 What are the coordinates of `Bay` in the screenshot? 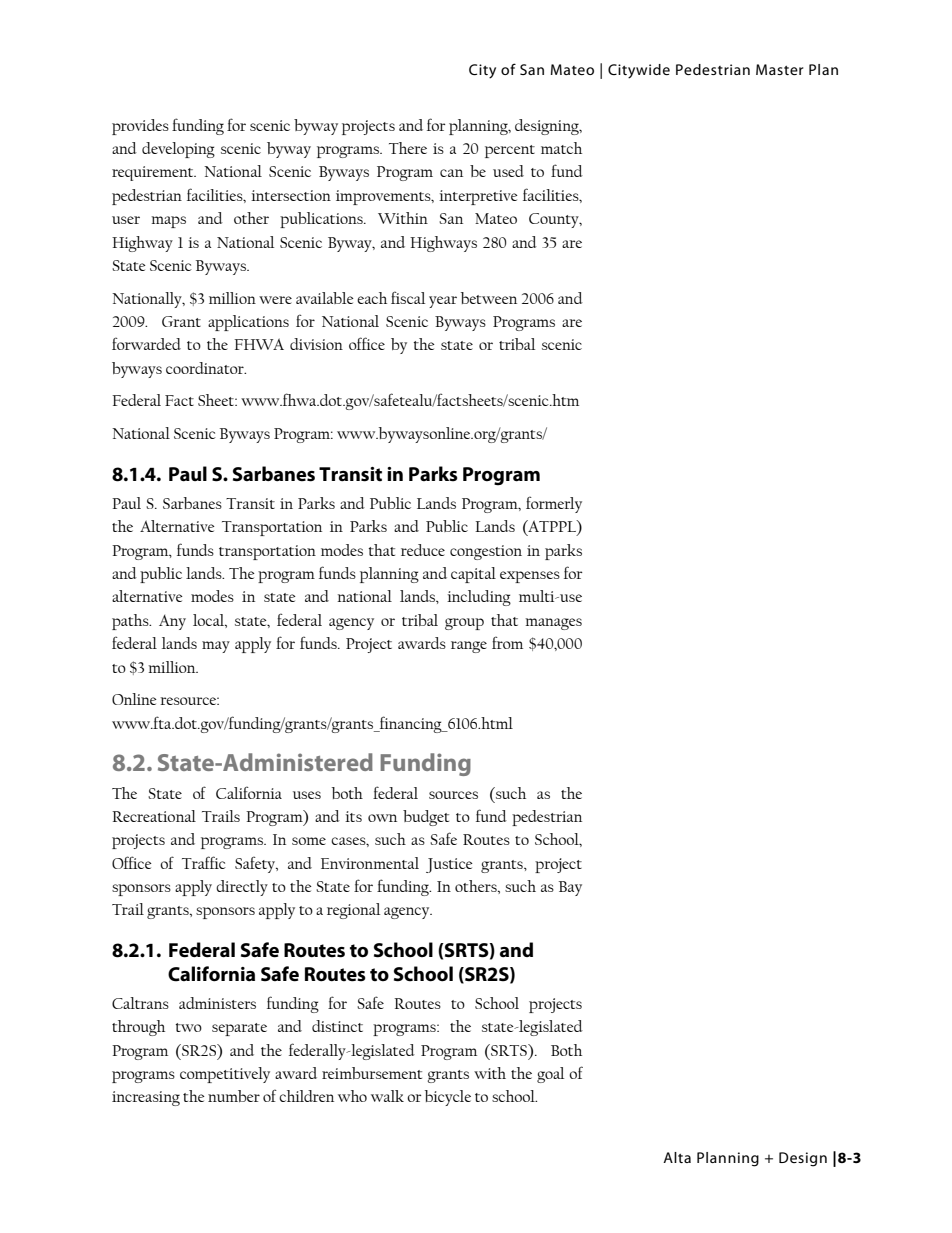 It's located at (570, 888).
